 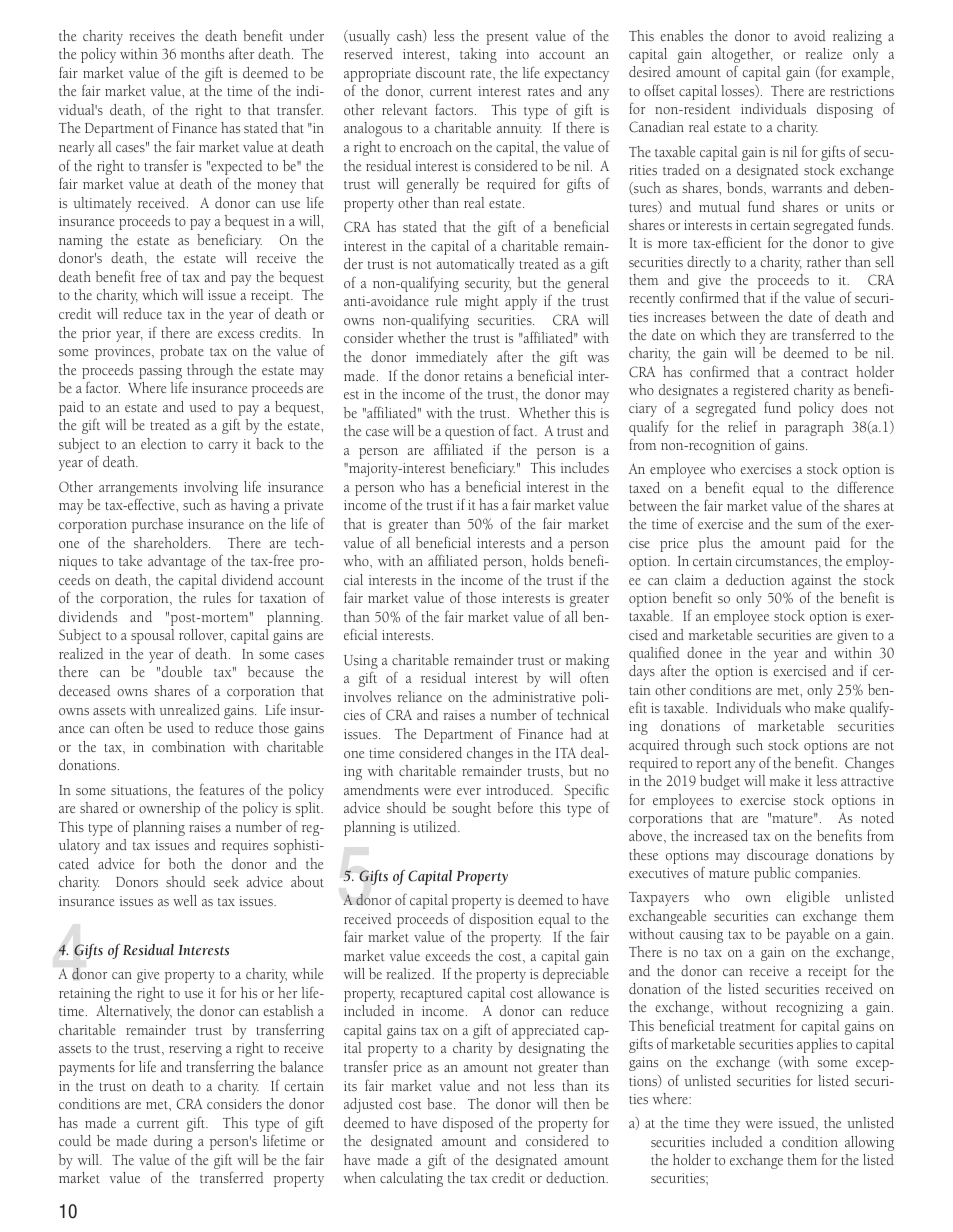 What do you see at coordinates (869, 1143) in the screenshot?
I see `allowing` at bounding box center [869, 1143].
